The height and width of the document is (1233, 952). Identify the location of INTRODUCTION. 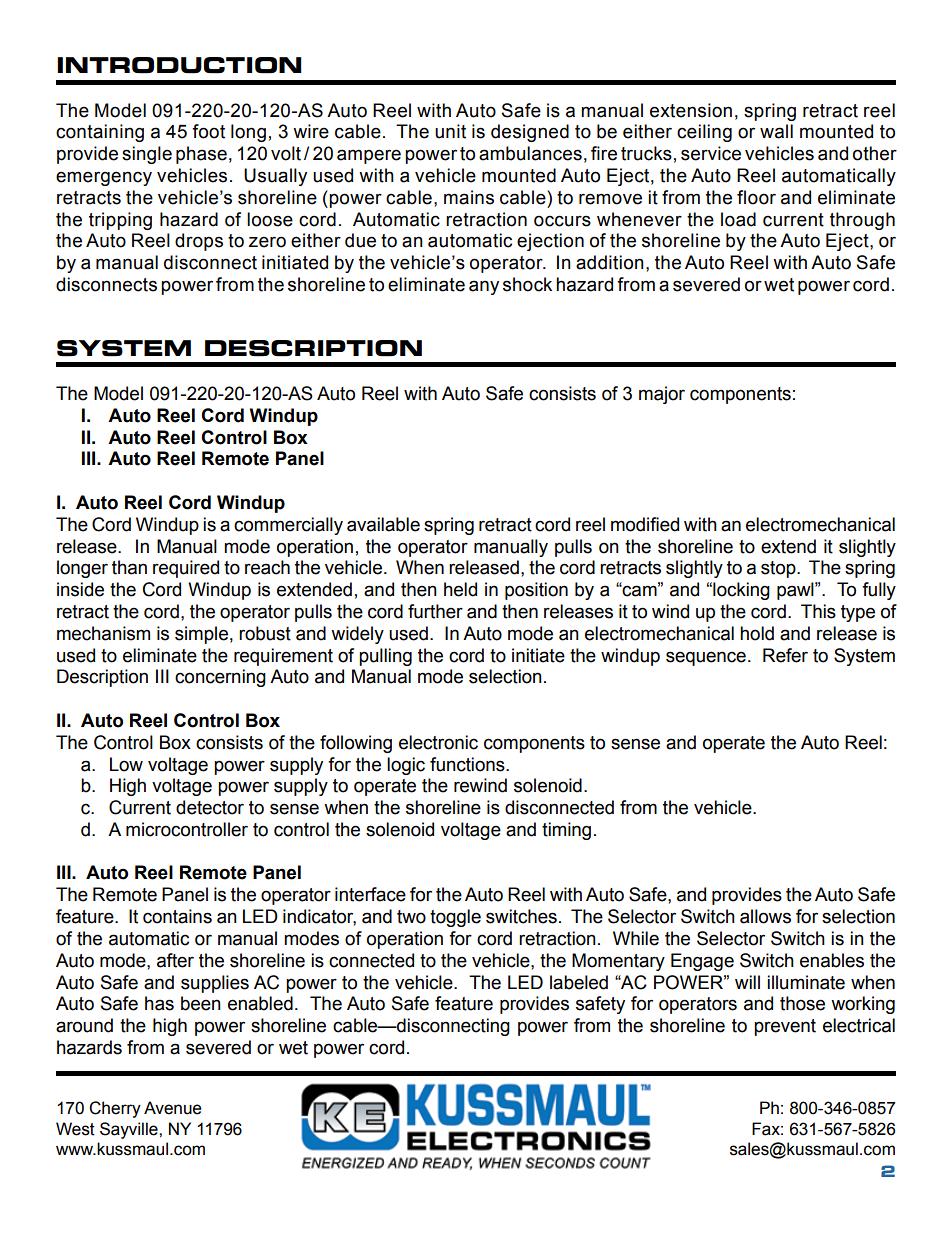
(179, 65).
